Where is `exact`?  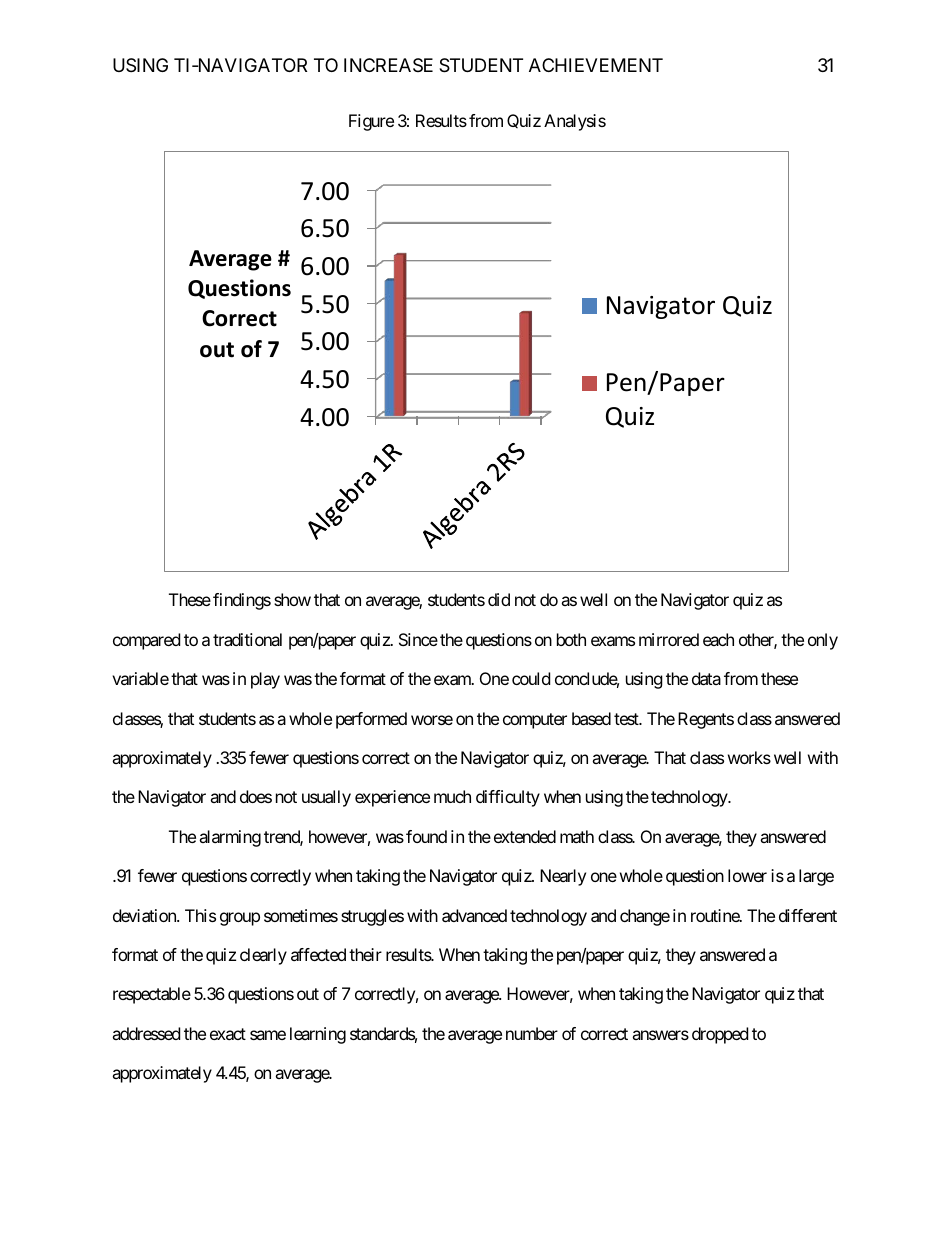
exact is located at coordinates (228, 1034).
